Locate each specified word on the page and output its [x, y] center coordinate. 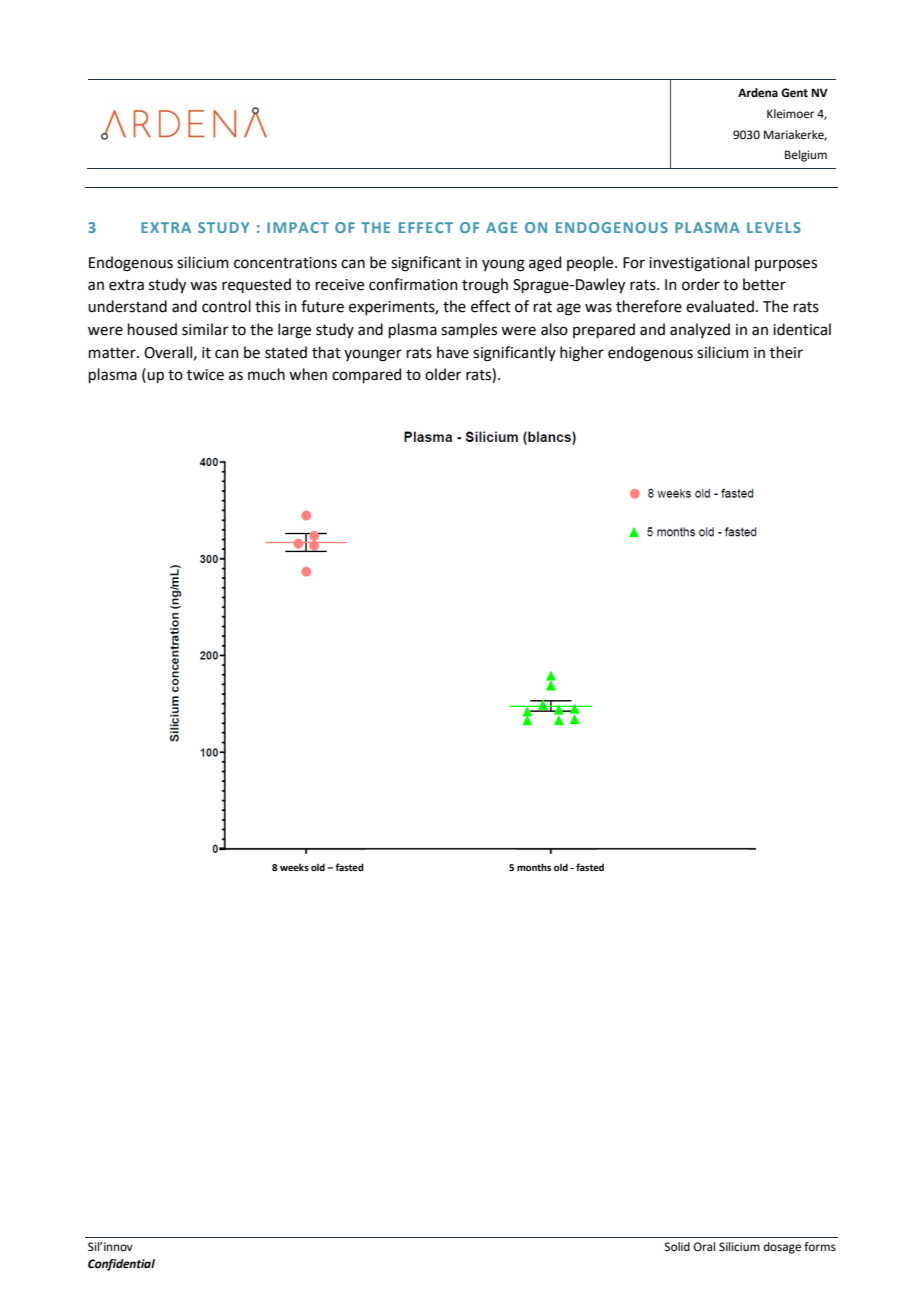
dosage [782, 1248]
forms [820, 1246]
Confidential [121, 1265]
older [443, 374]
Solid [677, 1246]
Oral [704, 1247]
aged [545, 264]
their [786, 352]
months [534, 867]
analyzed [700, 330]
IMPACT [298, 227]
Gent [794, 93]
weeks [294, 867]
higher [582, 354]
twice [205, 375]
